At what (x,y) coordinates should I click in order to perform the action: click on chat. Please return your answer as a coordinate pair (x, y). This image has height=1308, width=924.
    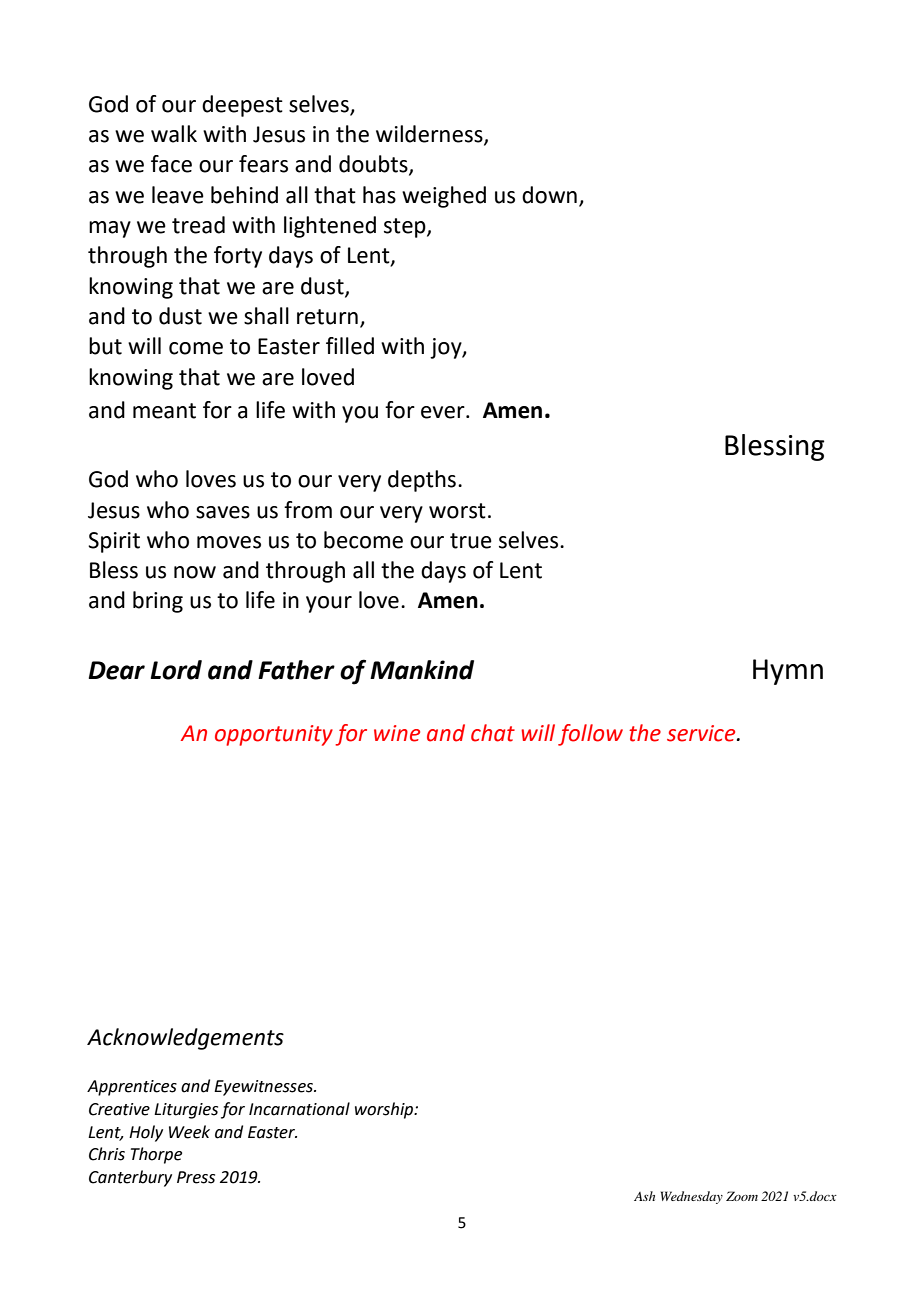
    Looking at the image, I should click on (493, 733).
